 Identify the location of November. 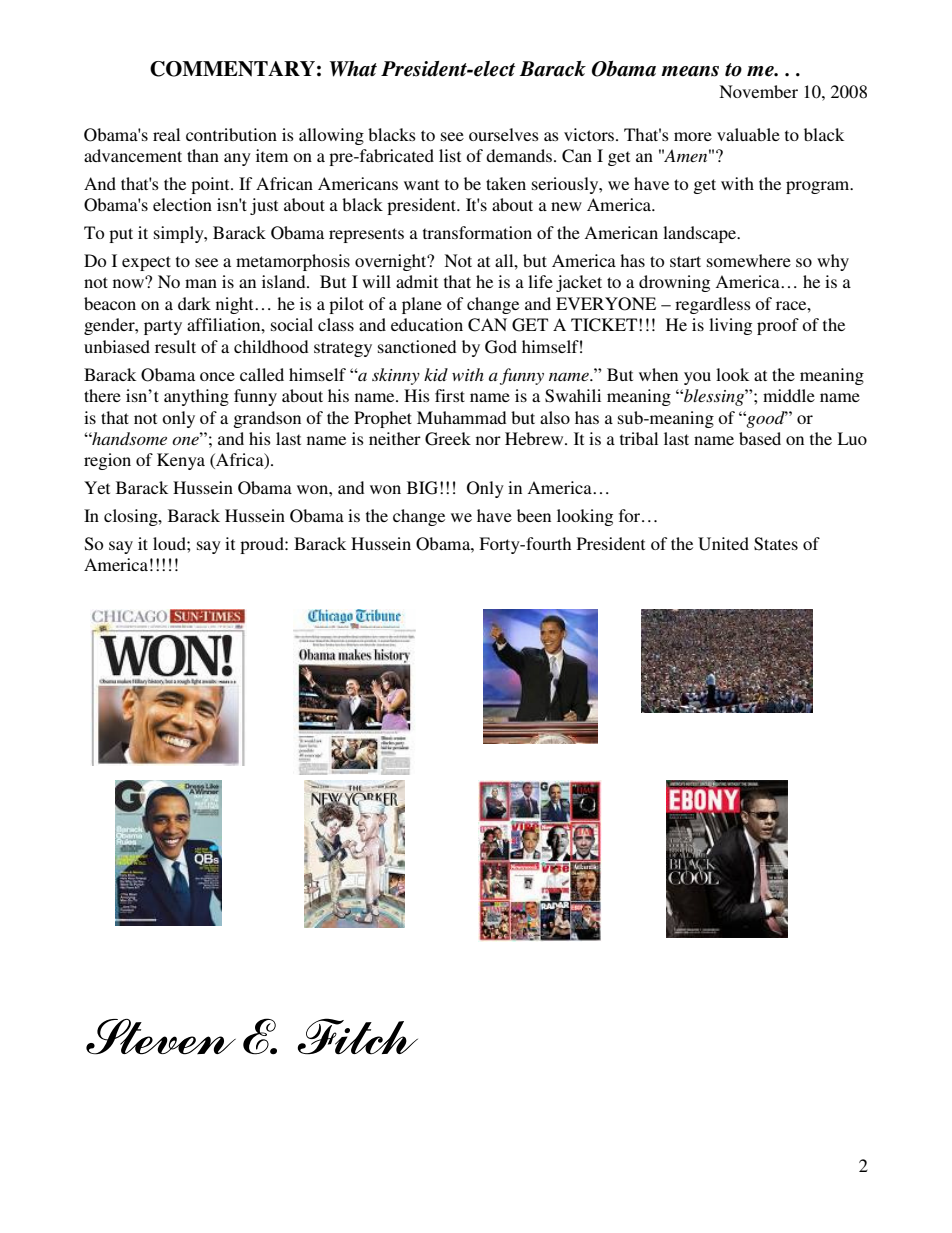
(758, 91).
